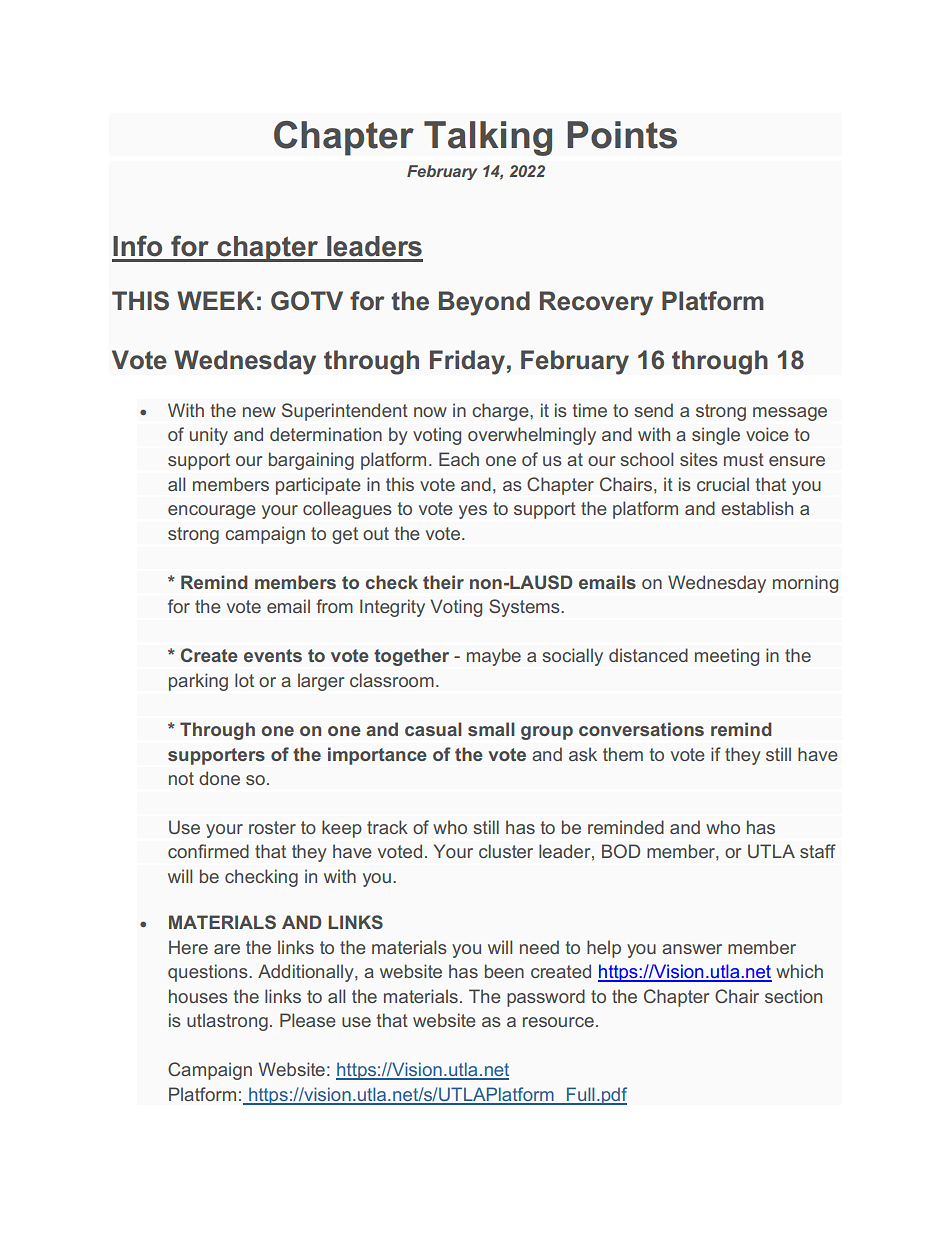 This screenshot has height=1233, width=952. I want to click on been, so click(504, 971).
